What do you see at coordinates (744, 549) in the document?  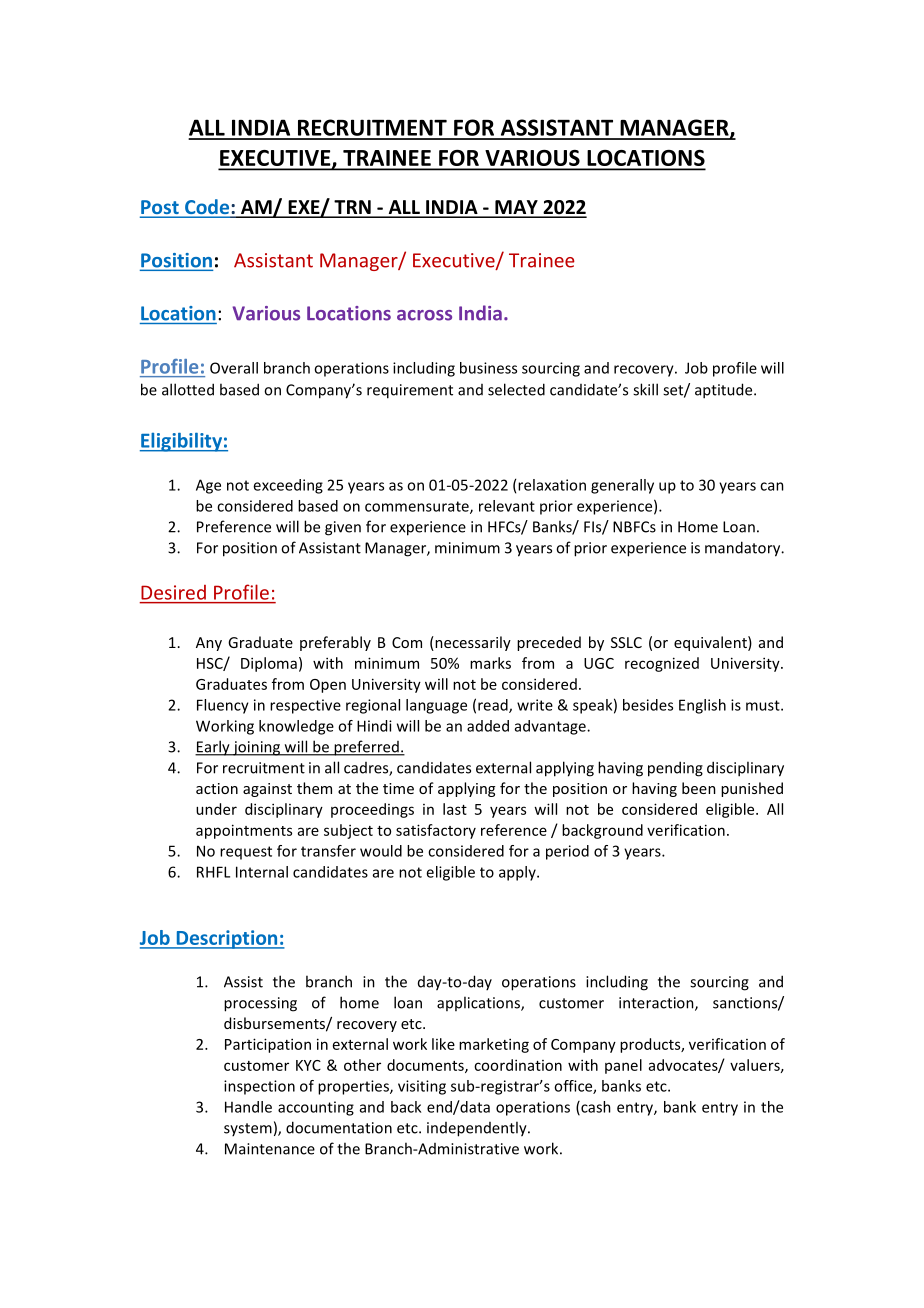 I see `mandatory` at bounding box center [744, 549].
